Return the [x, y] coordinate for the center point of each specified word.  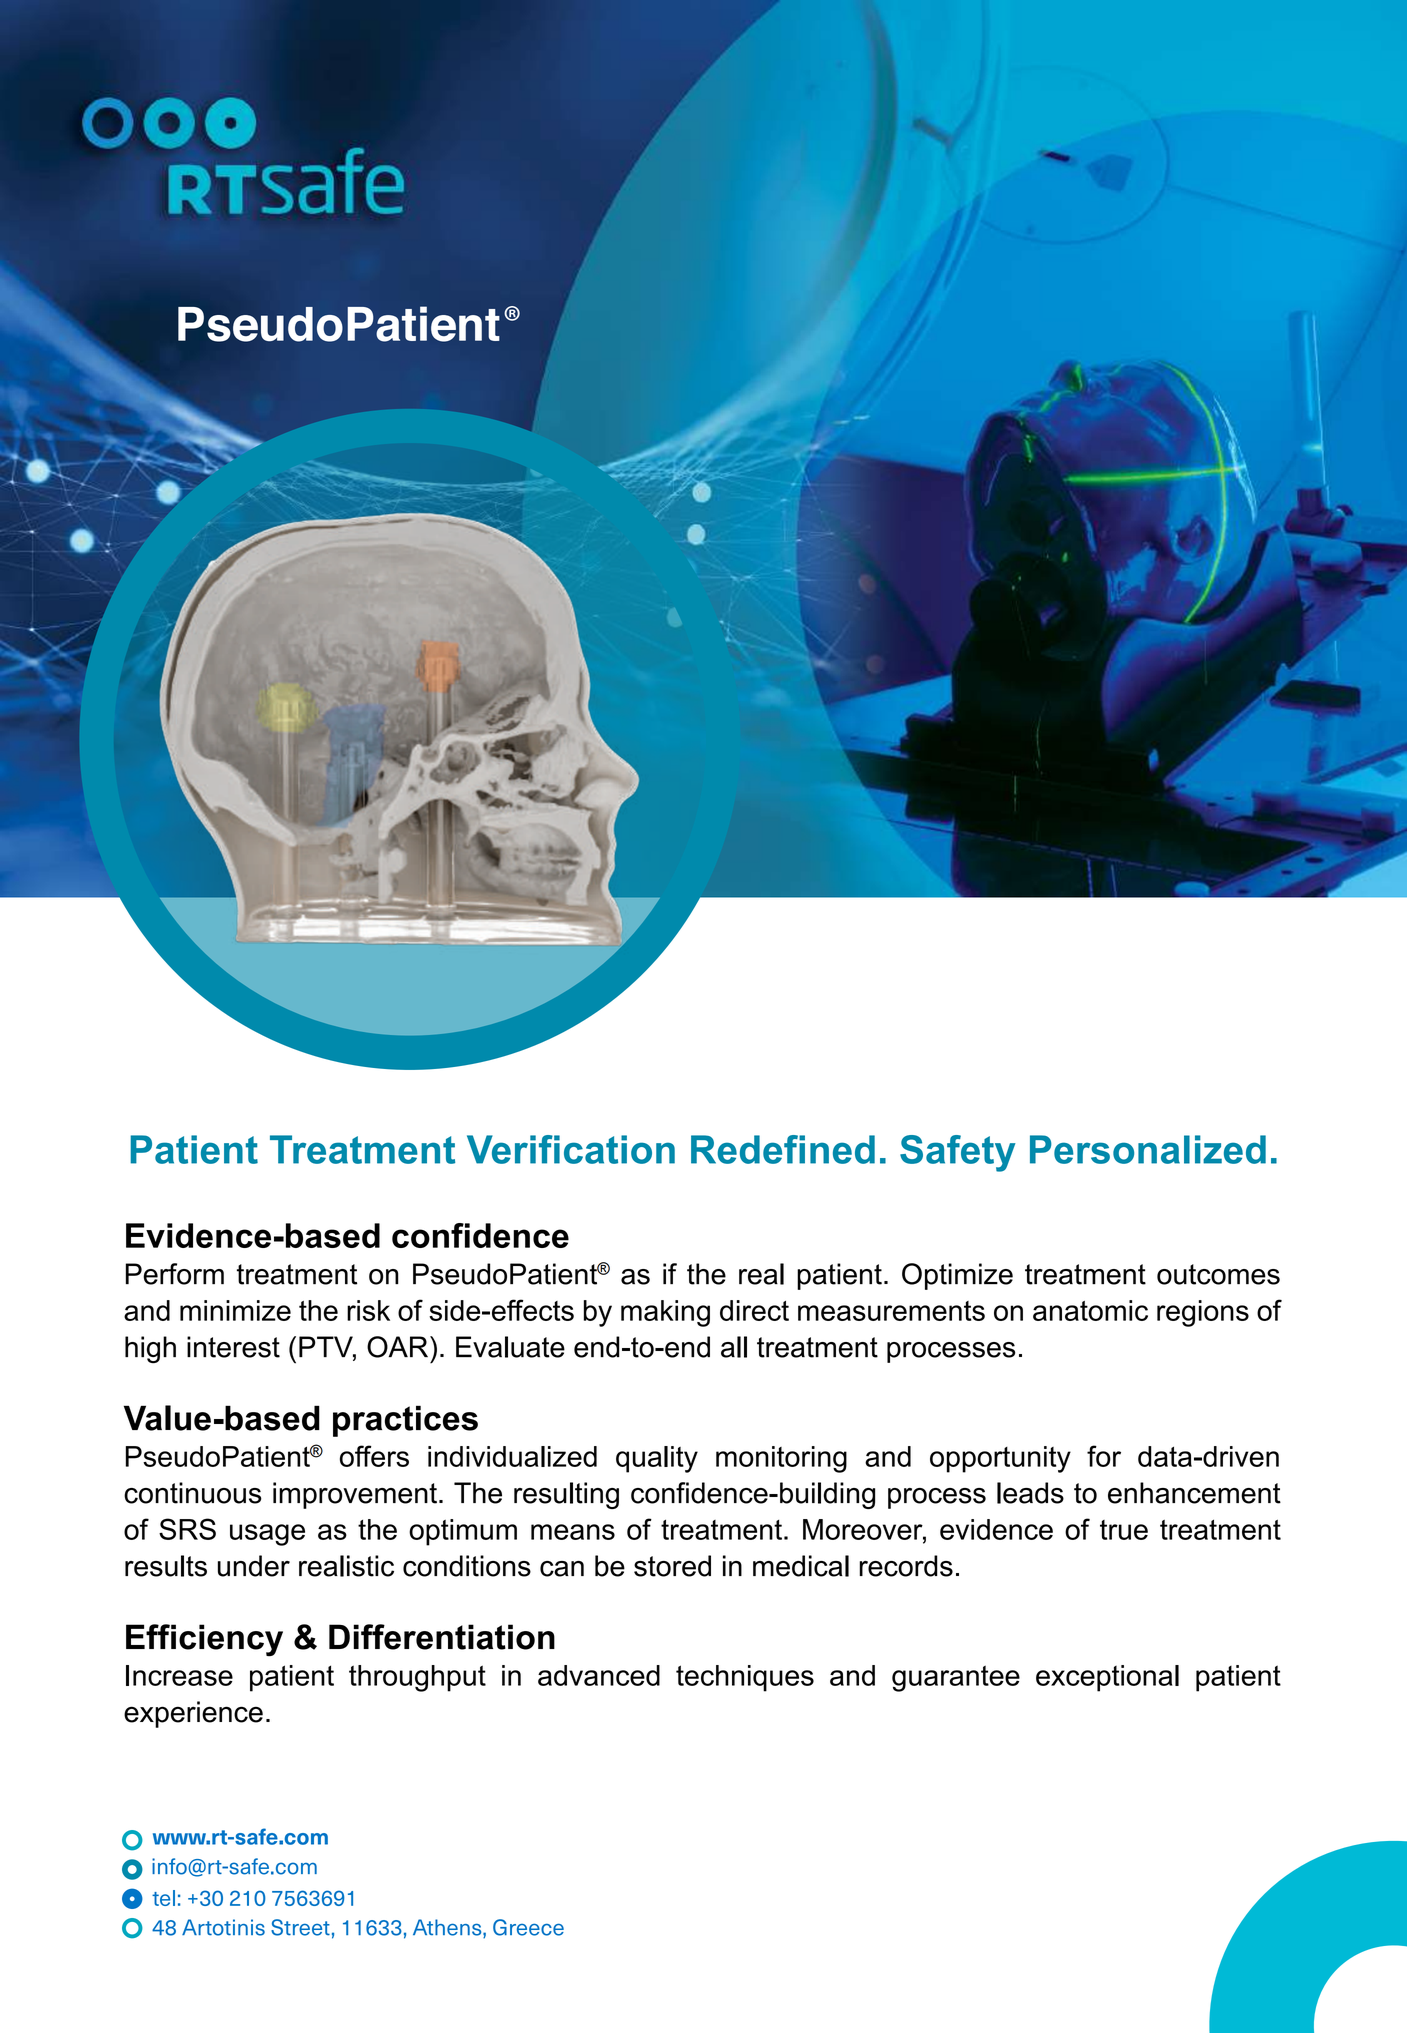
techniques [745, 1678]
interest [233, 1347]
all [734, 1347]
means [573, 1532]
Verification [571, 1149]
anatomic [1090, 1310]
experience [193, 1714]
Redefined [783, 1149]
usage [267, 1535]
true [1124, 1530]
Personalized [1148, 1149]
